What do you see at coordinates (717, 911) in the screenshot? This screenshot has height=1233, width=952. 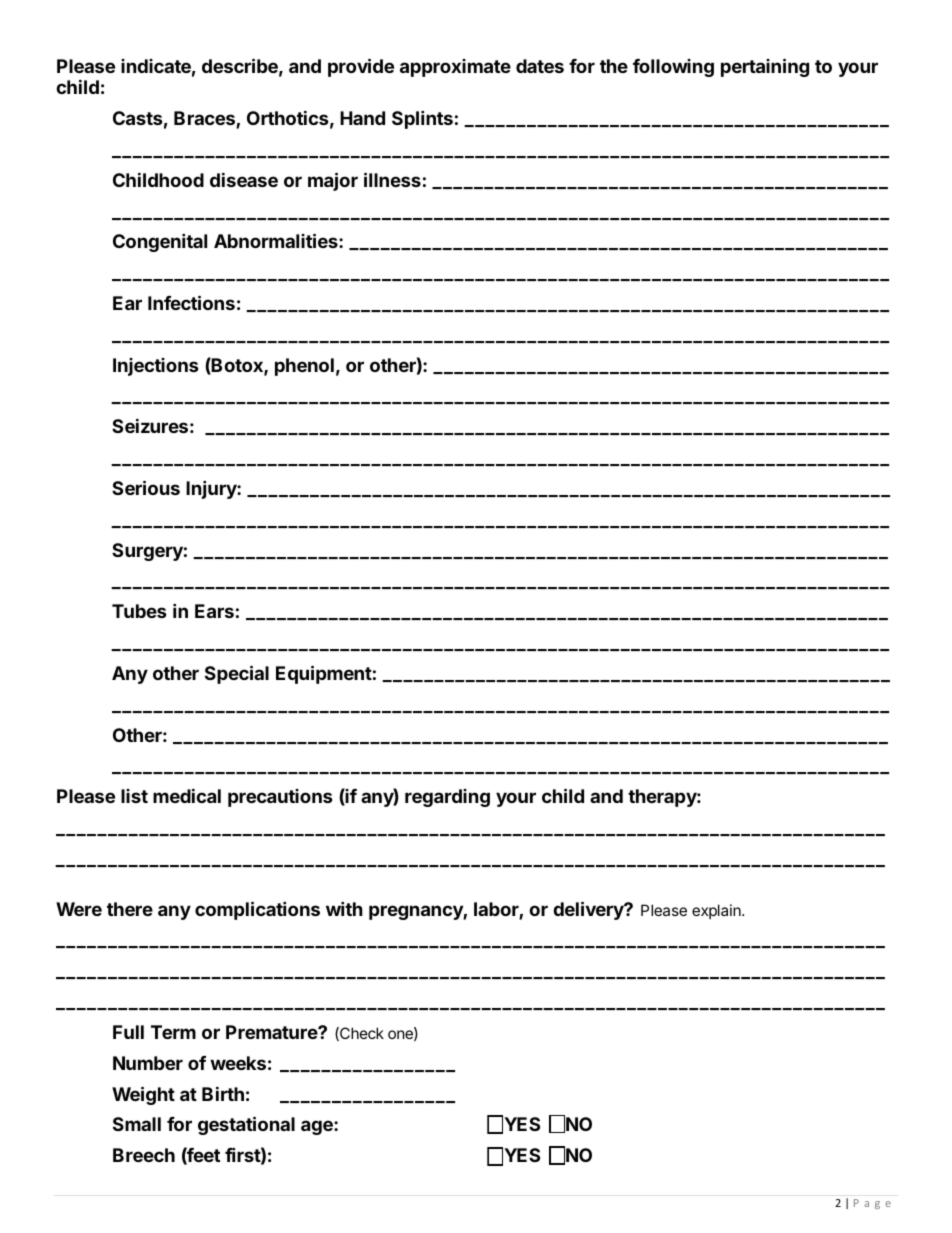 I see `explain` at bounding box center [717, 911].
